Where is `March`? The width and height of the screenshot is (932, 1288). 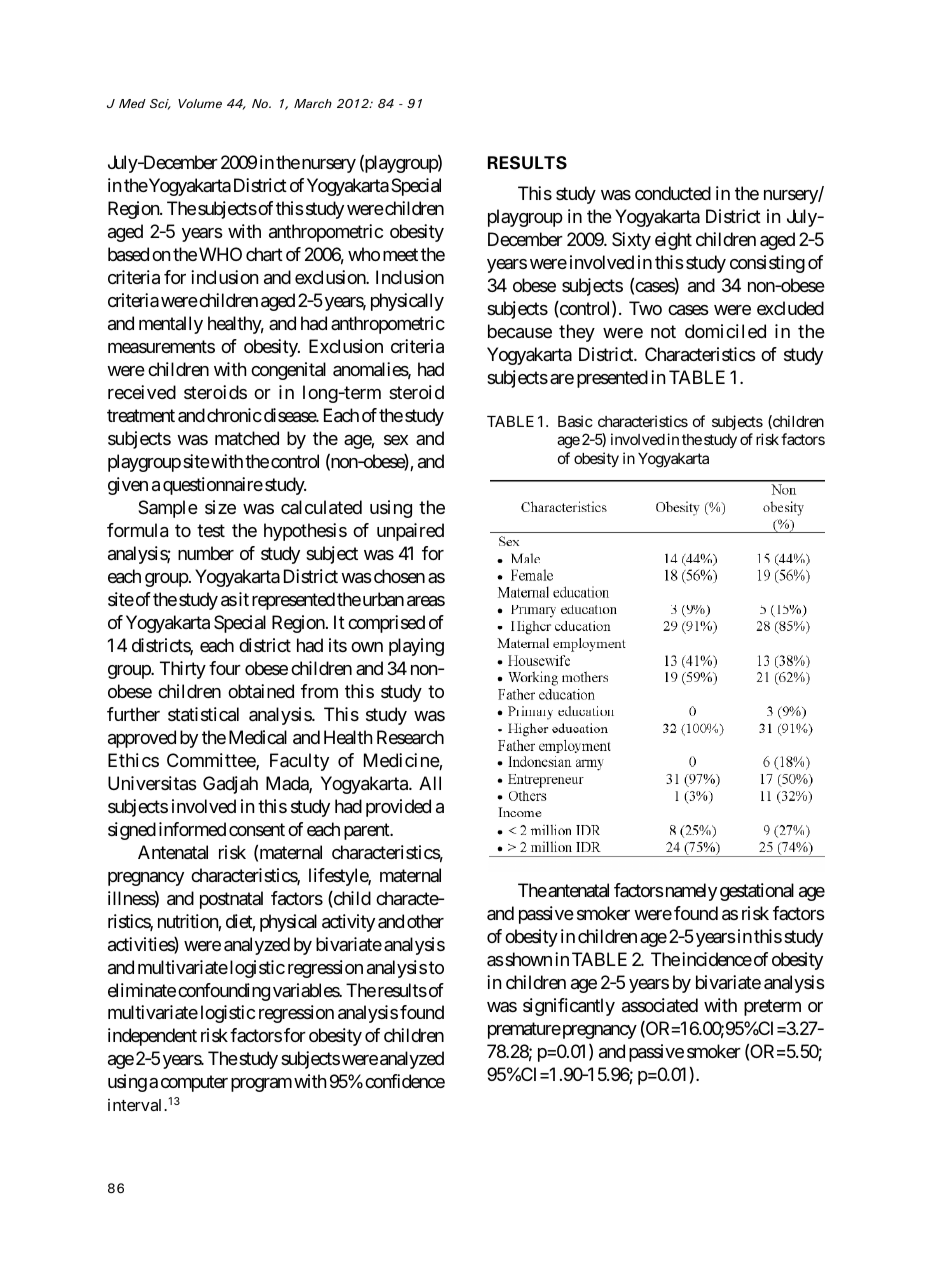 March is located at coordinates (313, 103).
